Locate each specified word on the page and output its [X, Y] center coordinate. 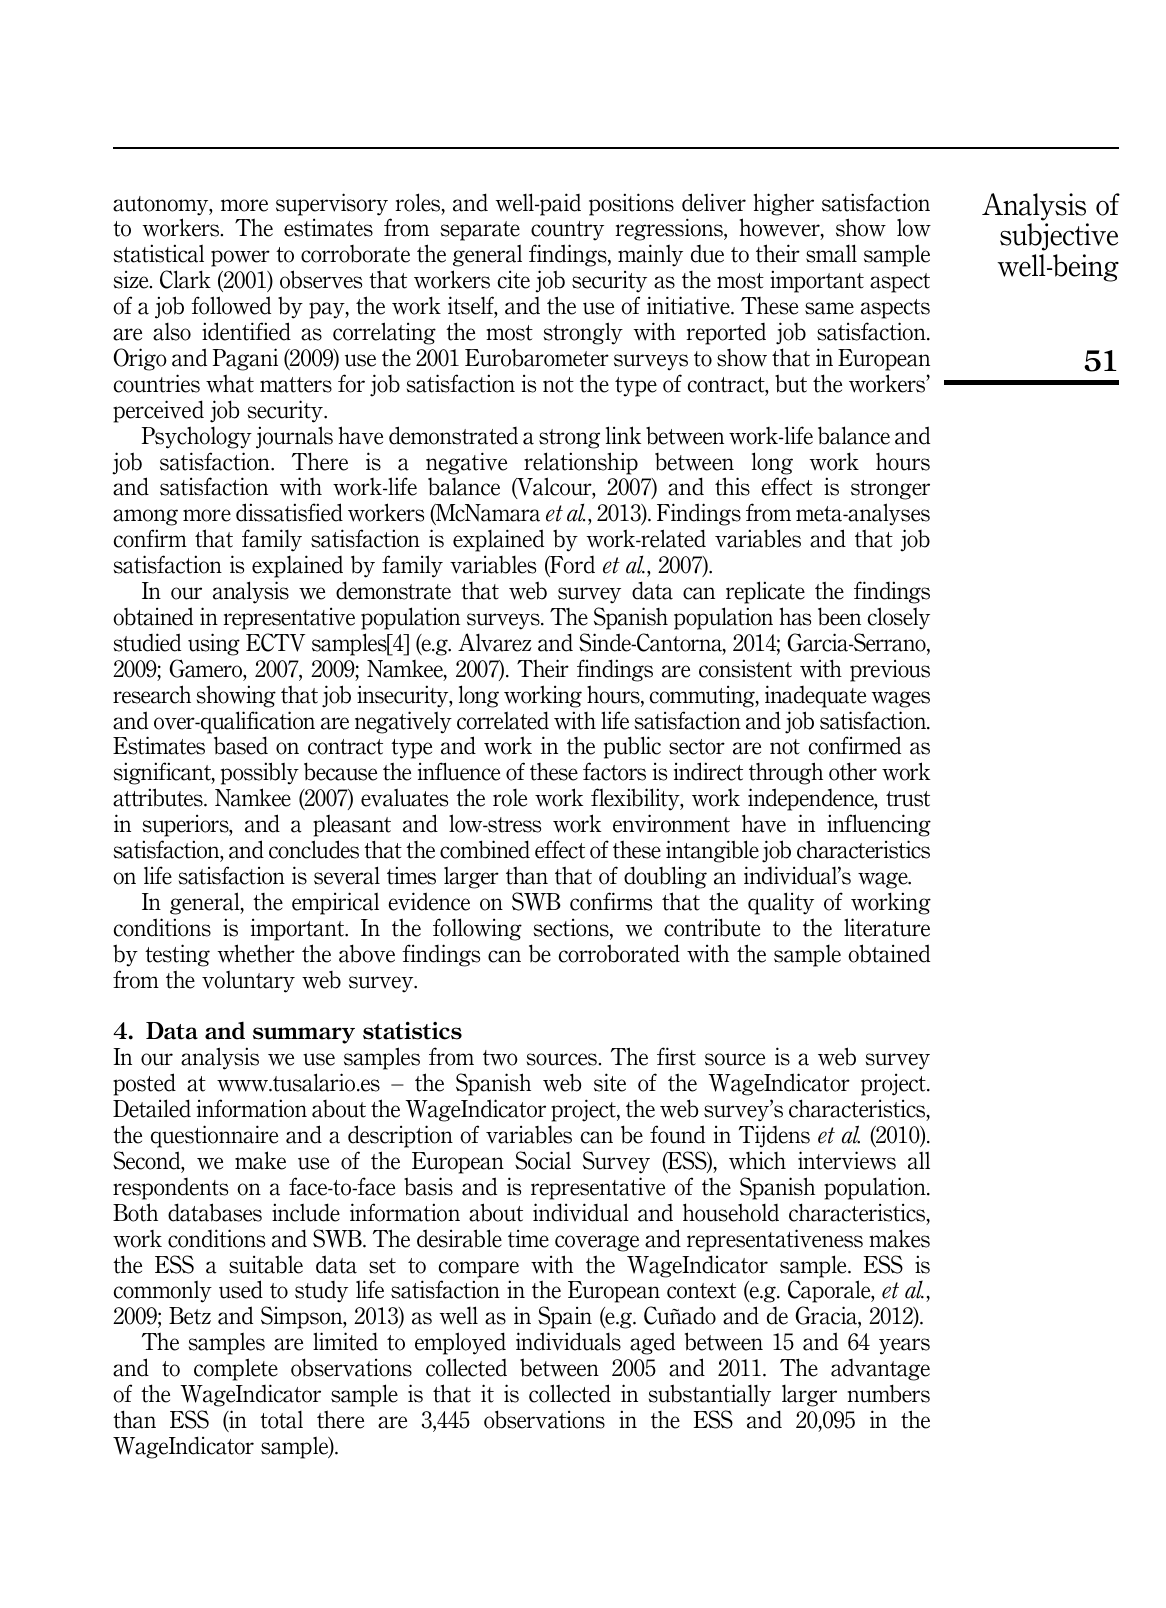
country [567, 231]
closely [899, 618]
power [240, 258]
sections [572, 928]
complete [236, 1369]
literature [887, 927]
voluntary [248, 981]
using [214, 644]
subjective [1059, 237]
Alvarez [494, 642]
